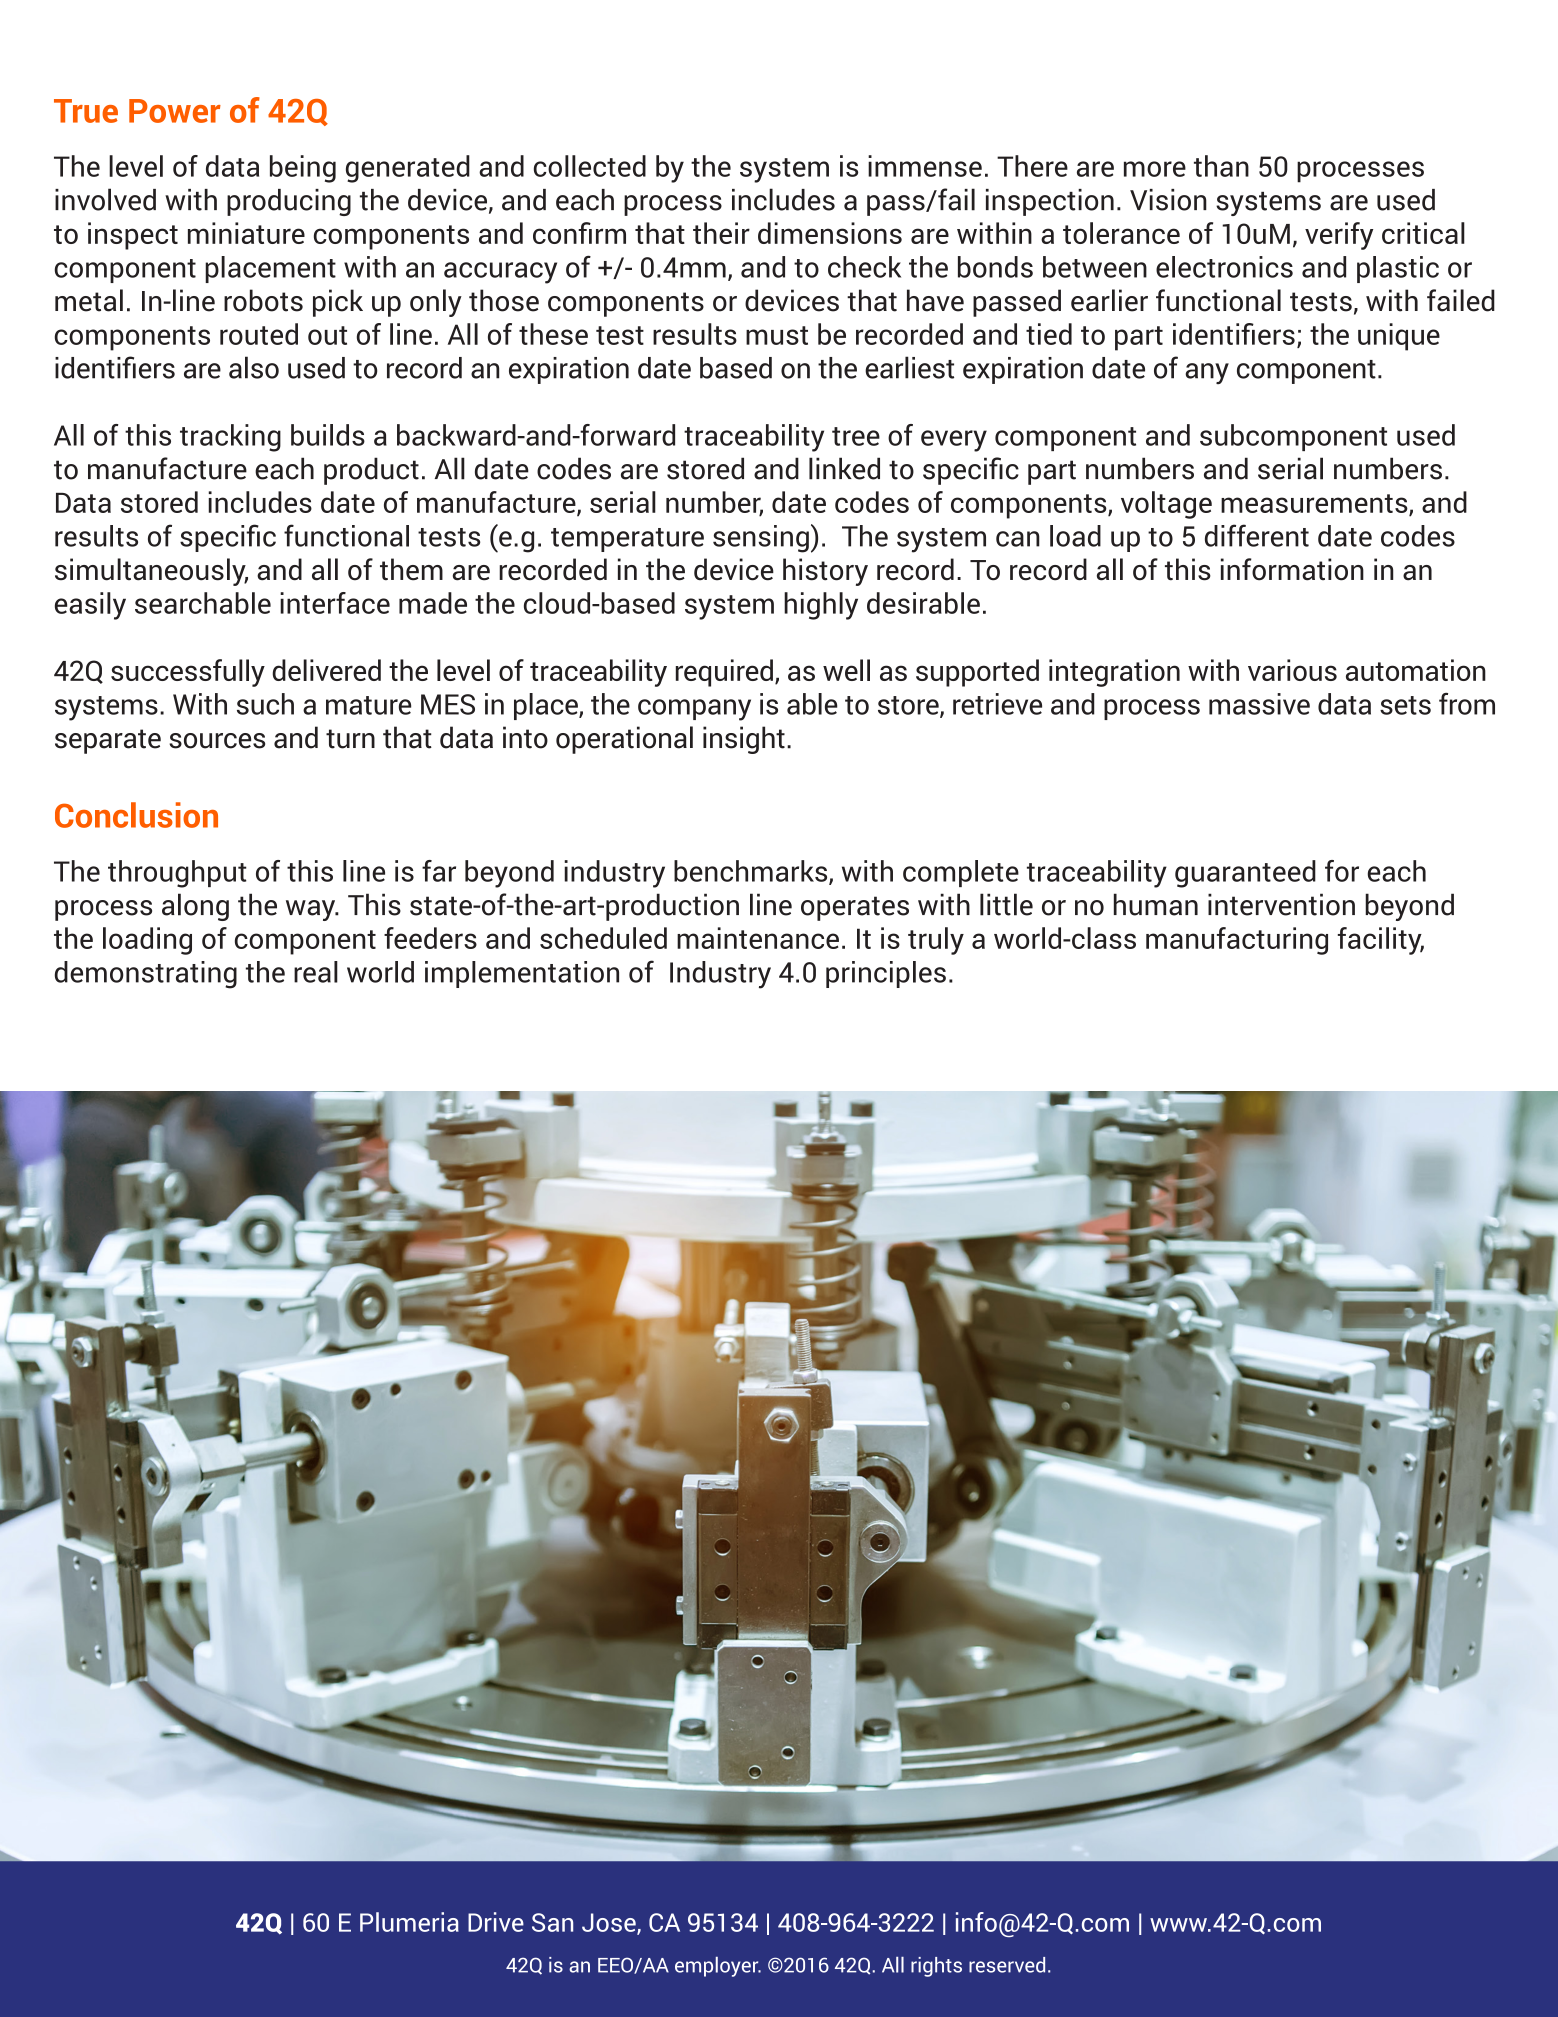 The width and height of the screenshot is (1558, 2017). I want to click on San, so click(552, 1922).
